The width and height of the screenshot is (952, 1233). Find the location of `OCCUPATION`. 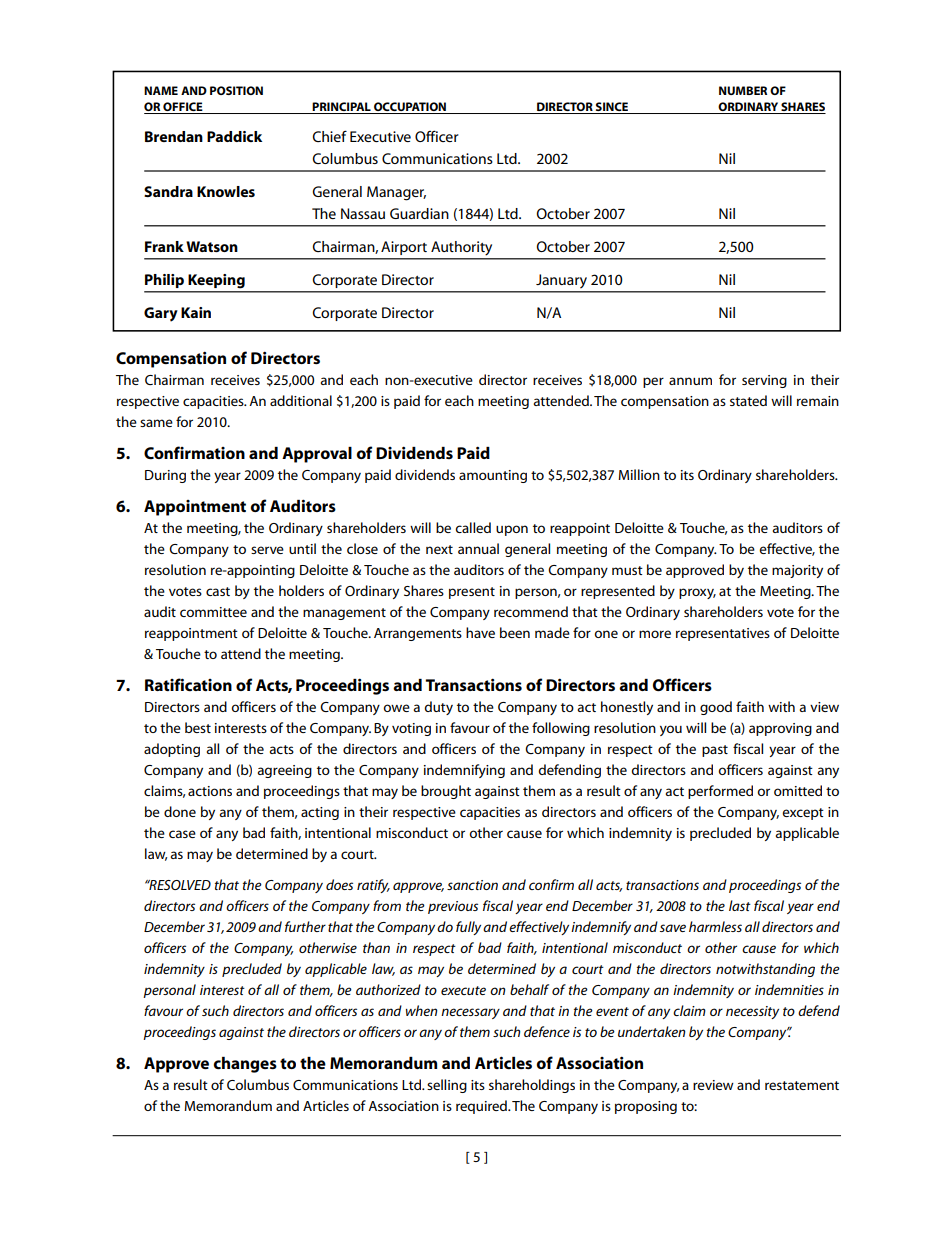

OCCUPATION is located at coordinates (410, 106).
